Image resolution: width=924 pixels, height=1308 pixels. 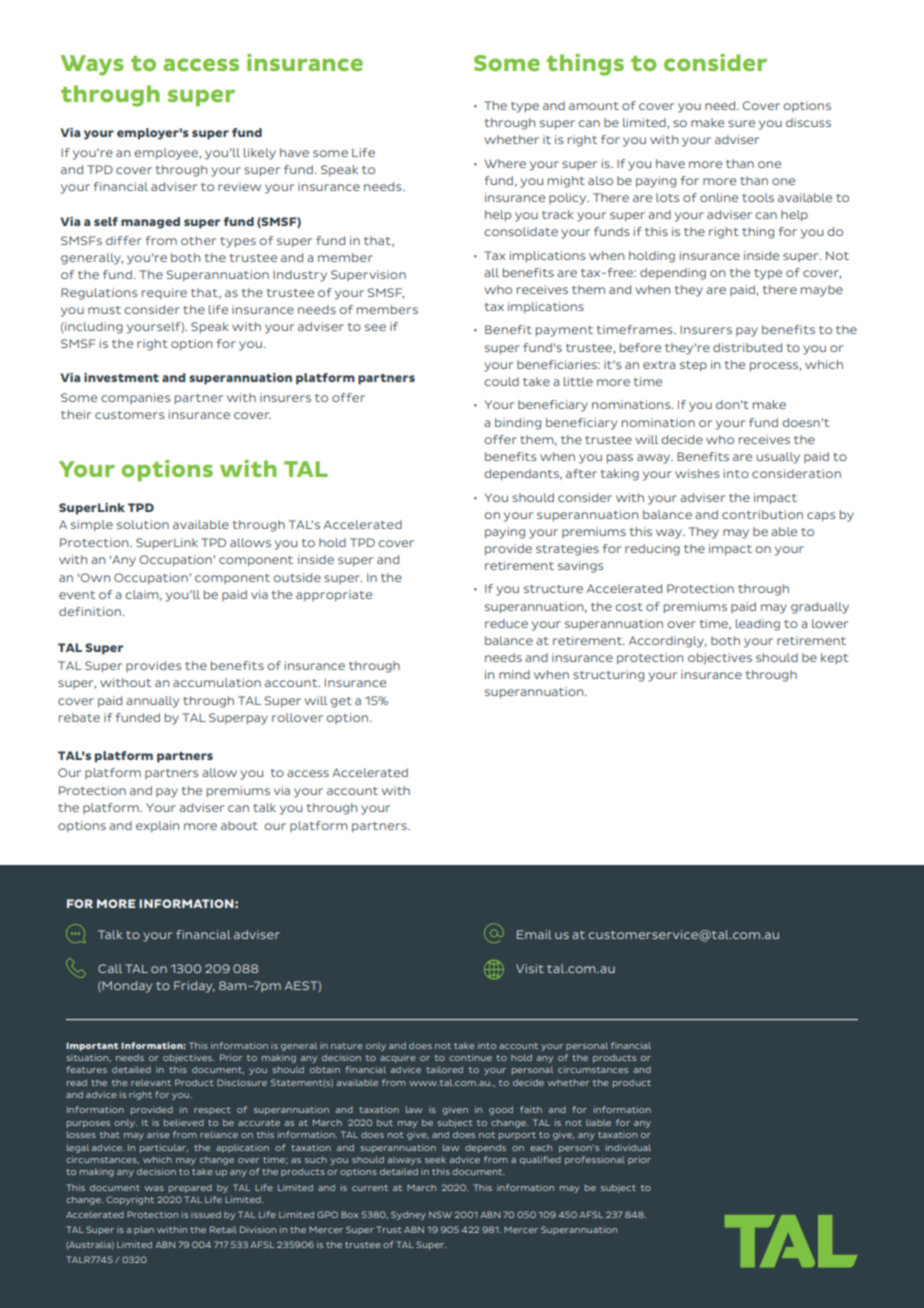 I want to click on Email, so click(x=534, y=934).
